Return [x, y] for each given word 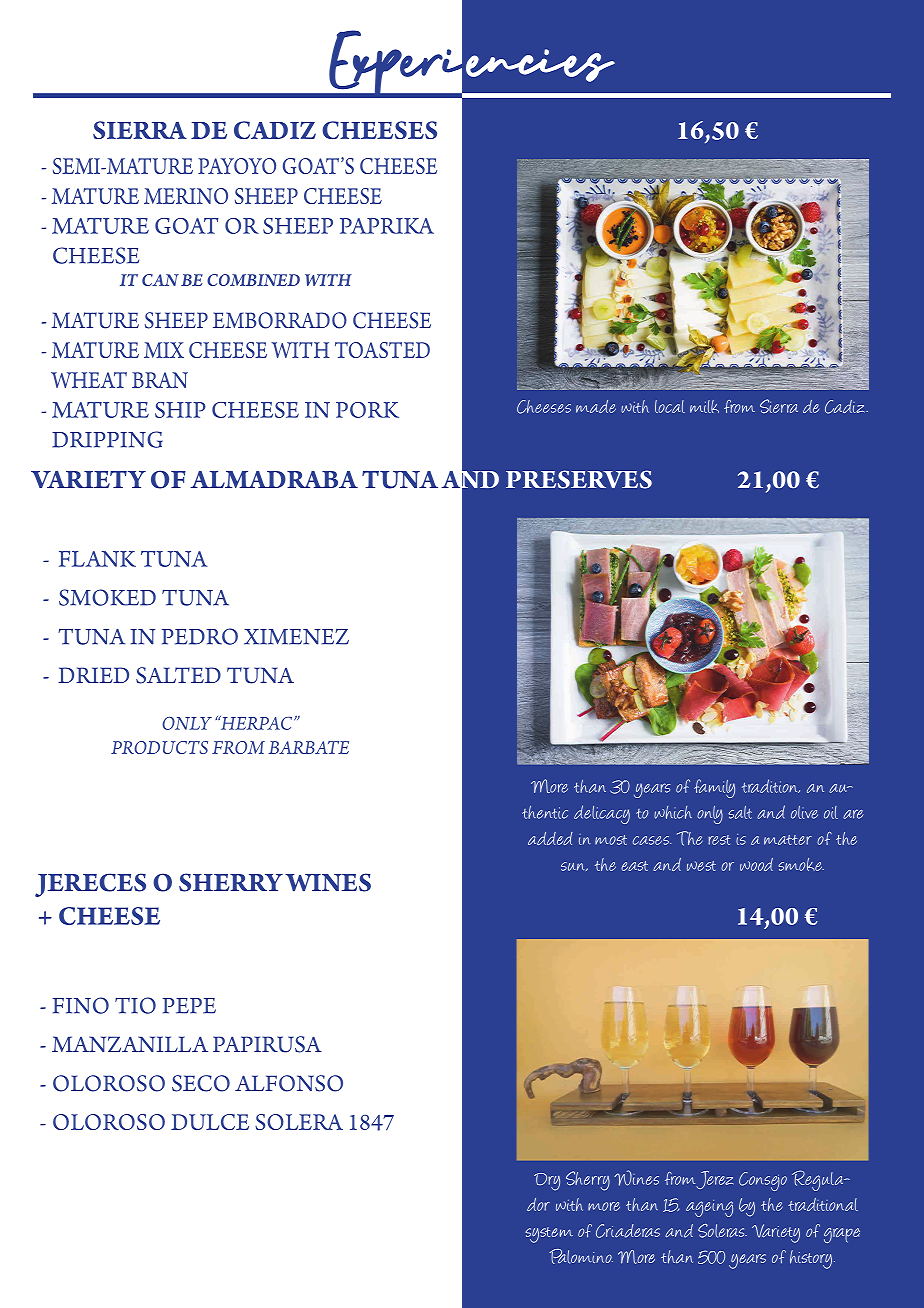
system [549, 1235]
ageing [709, 1208]
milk [704, 406]
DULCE [210, 1122]
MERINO [186, 196]
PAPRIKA [387, 226]
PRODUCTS [159, 747]
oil [831, 812]
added [550, 838]
